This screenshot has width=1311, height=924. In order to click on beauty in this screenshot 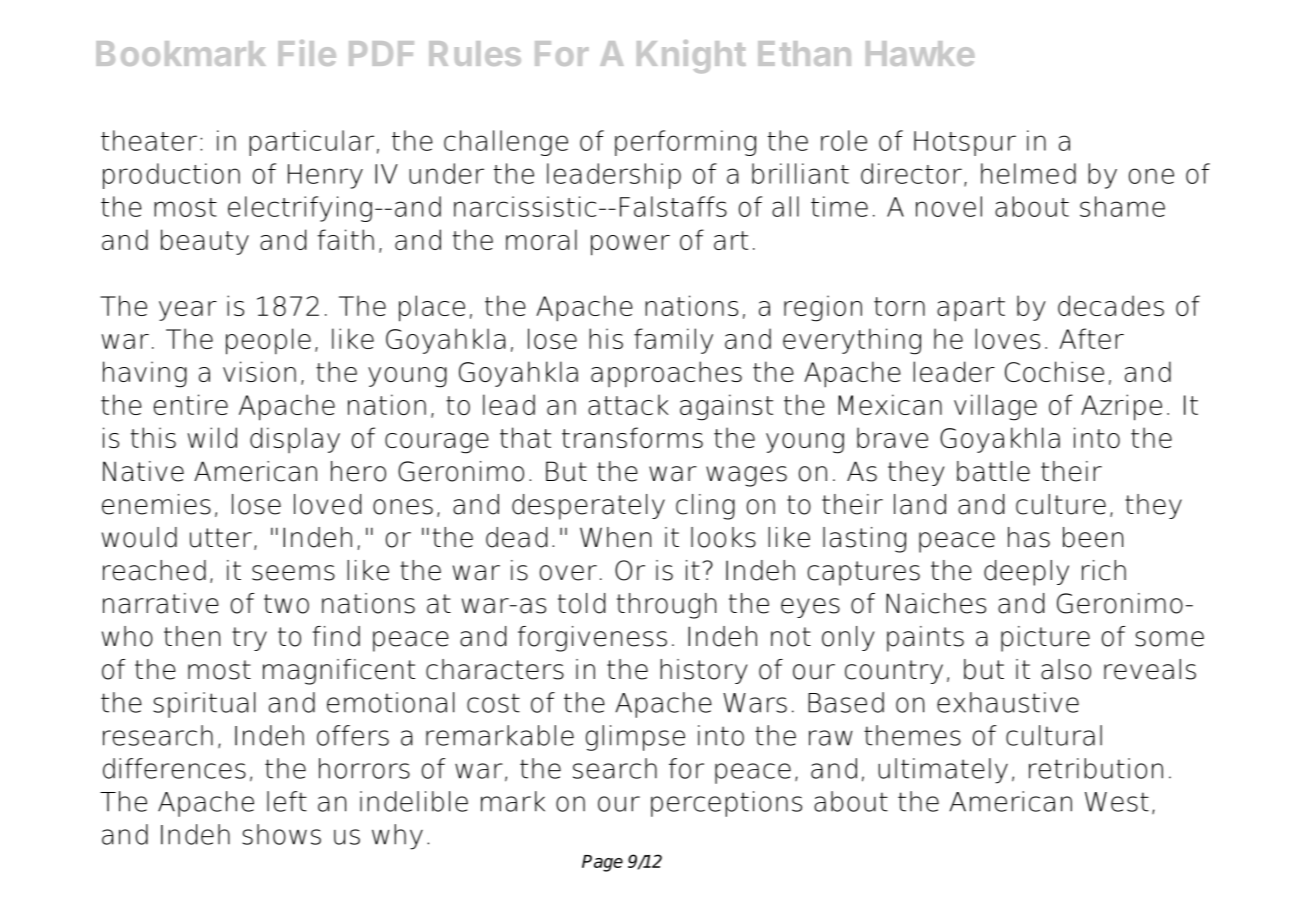, I will do `click(205, 242)`.
